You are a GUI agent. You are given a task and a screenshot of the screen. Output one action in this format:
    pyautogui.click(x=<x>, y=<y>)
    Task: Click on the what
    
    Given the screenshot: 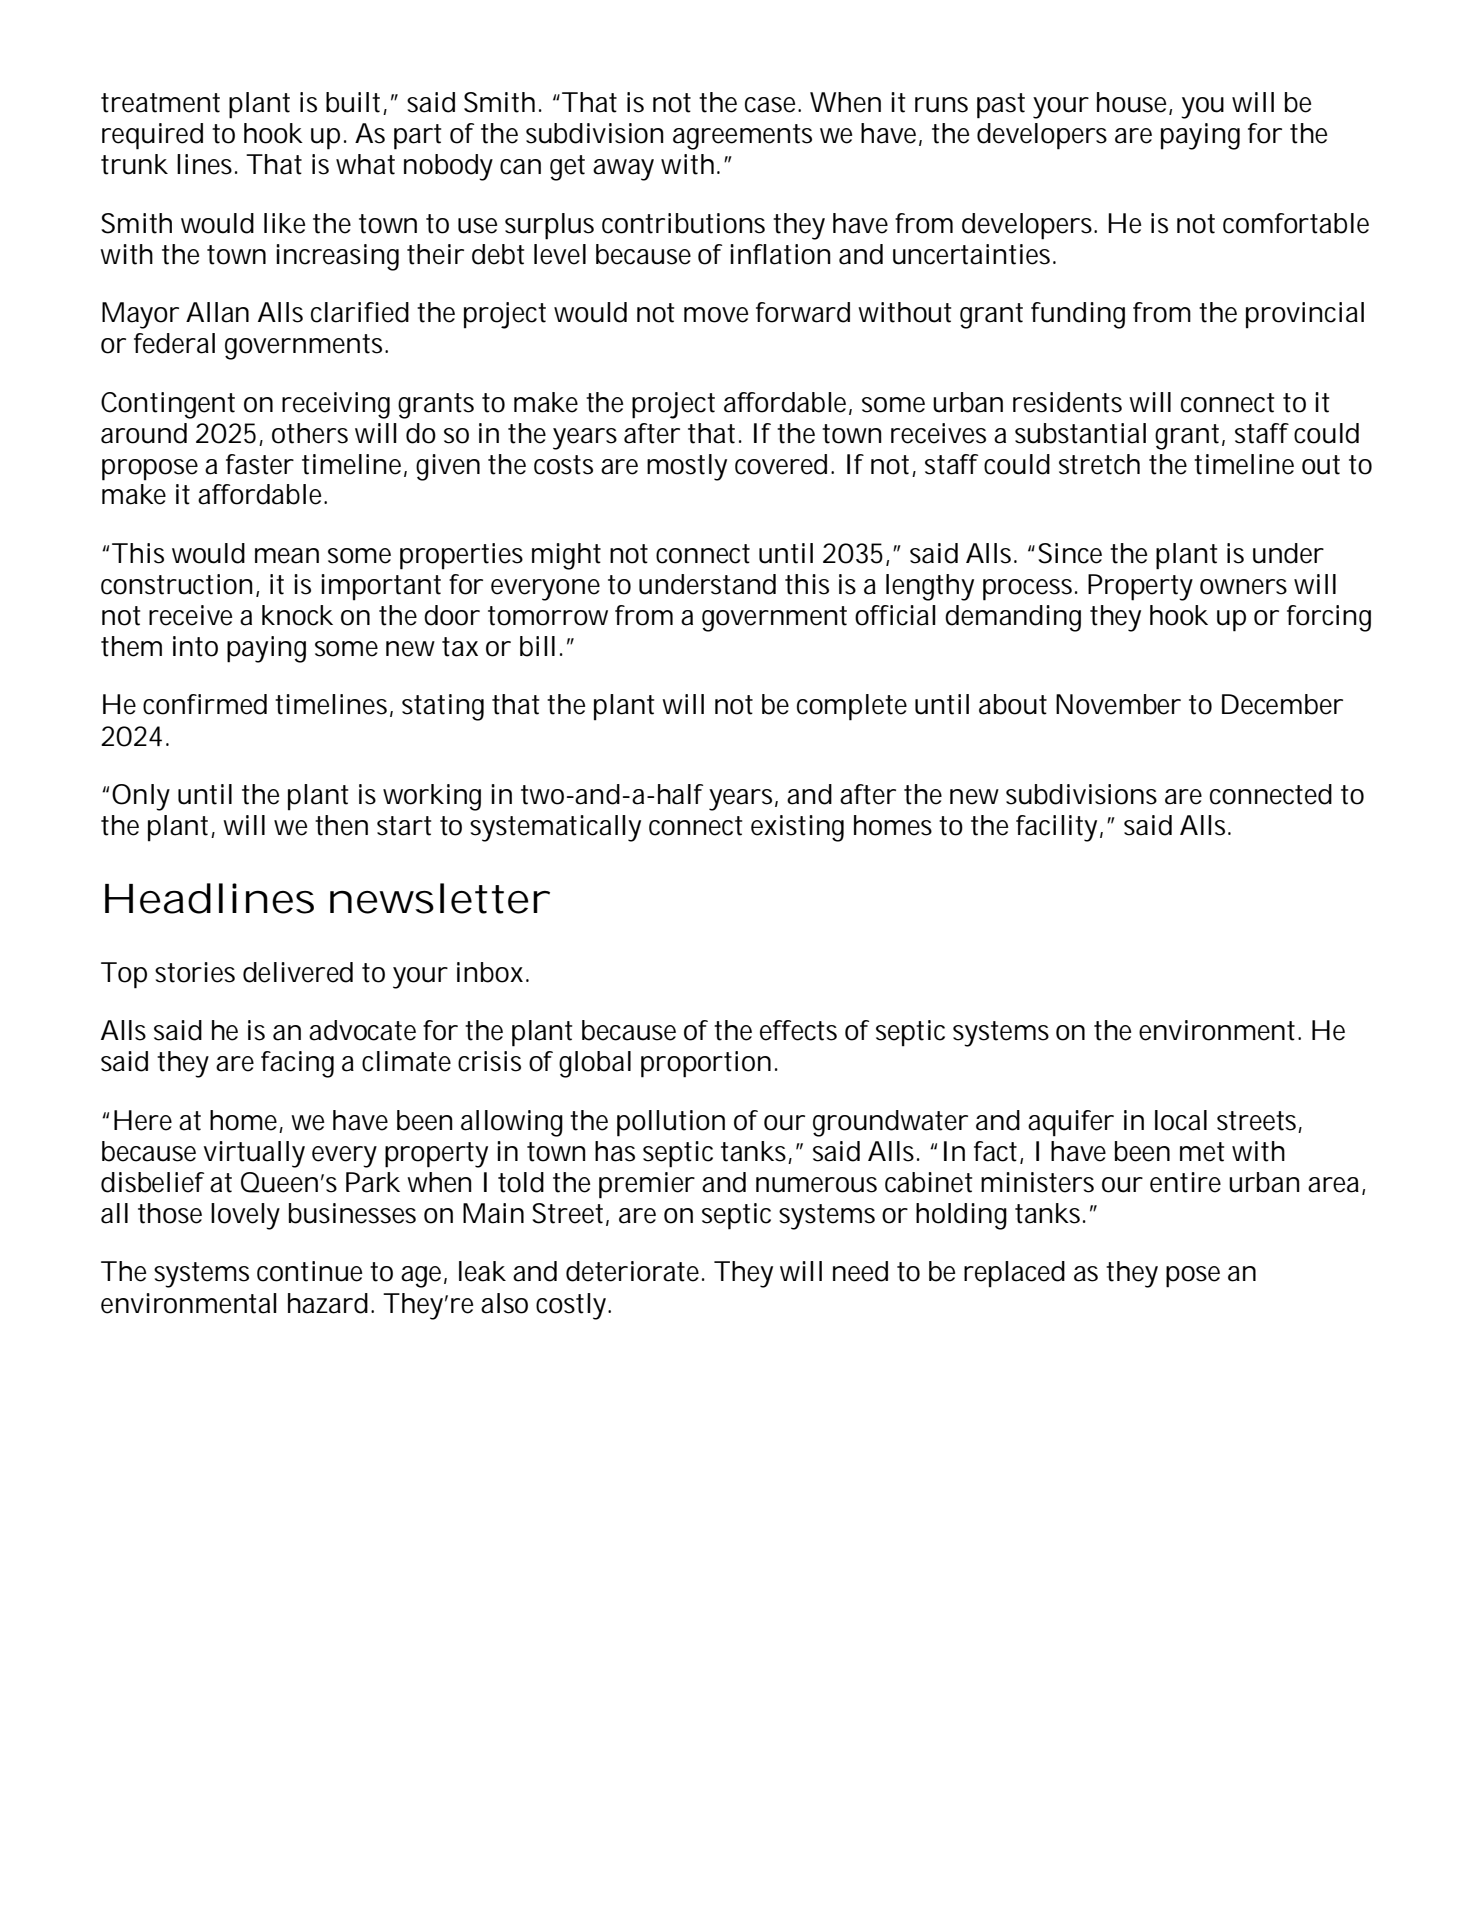 What is the action you would take?
    pyautogui.click(x=365, y=164)
